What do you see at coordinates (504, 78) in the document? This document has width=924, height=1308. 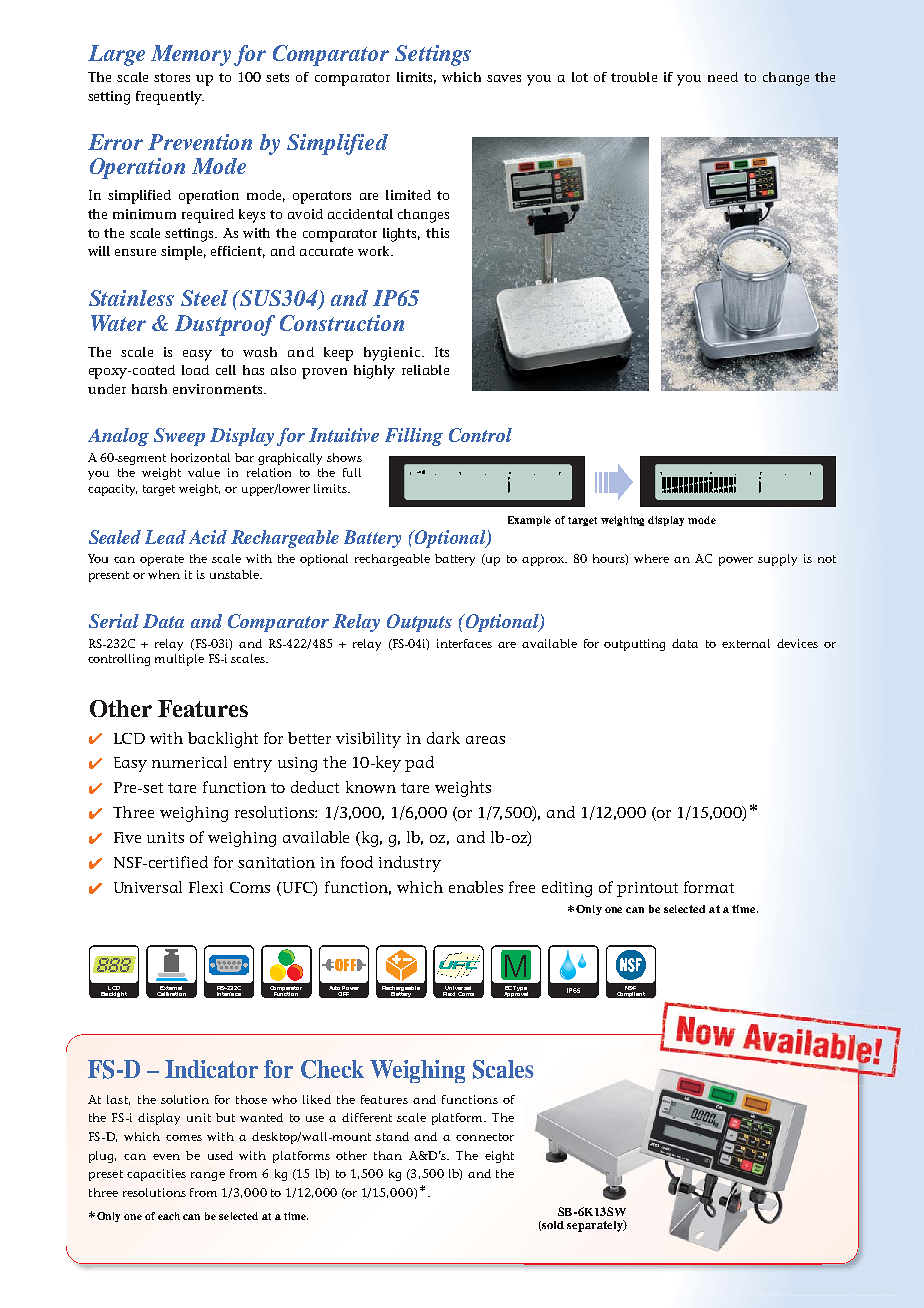 I see `saves` at bounding box center [504, 78].
